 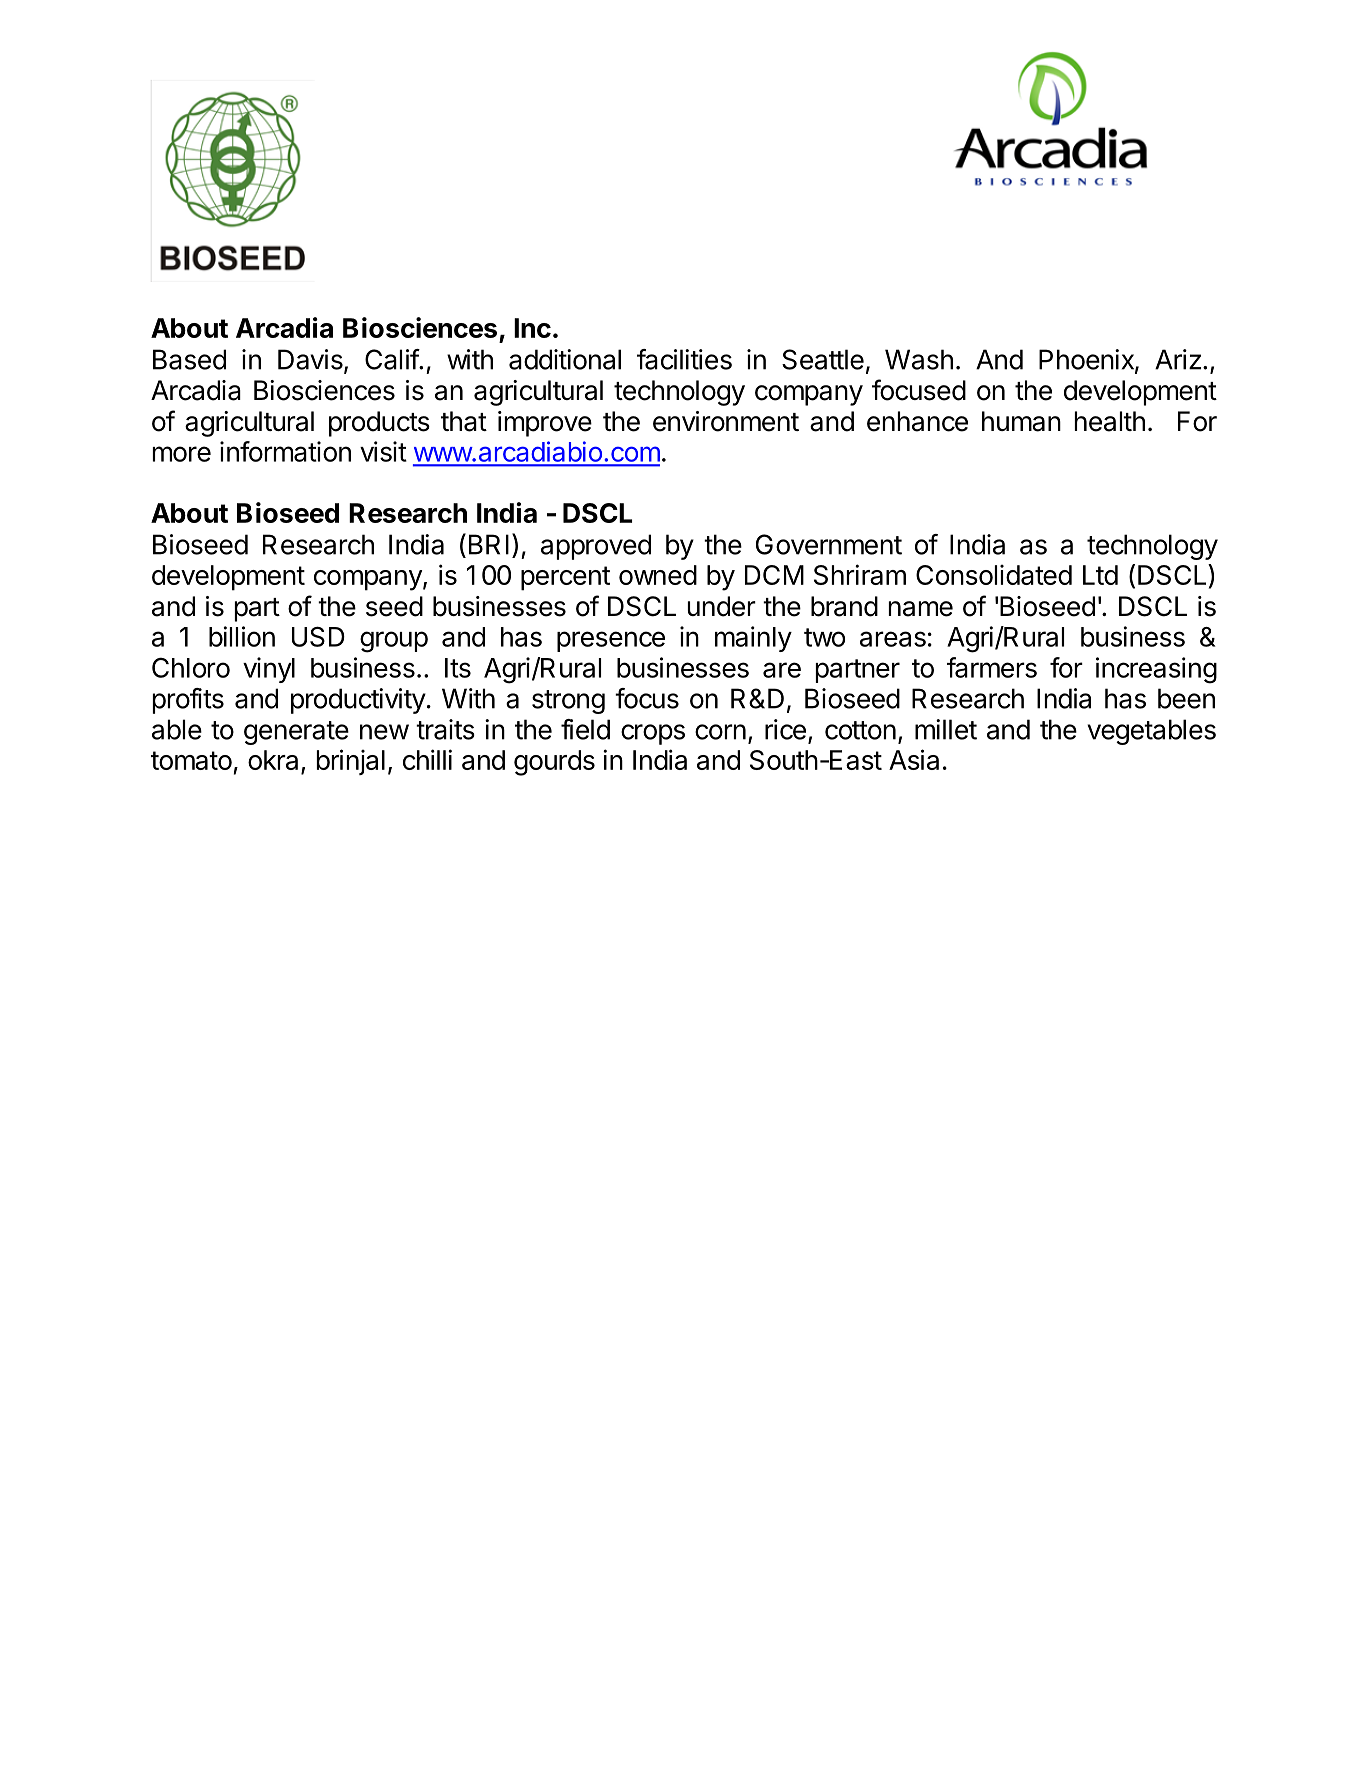 What do you see at coordinates (726, 421) in the image?
I see `environment` at bounding box center [726, 421].
